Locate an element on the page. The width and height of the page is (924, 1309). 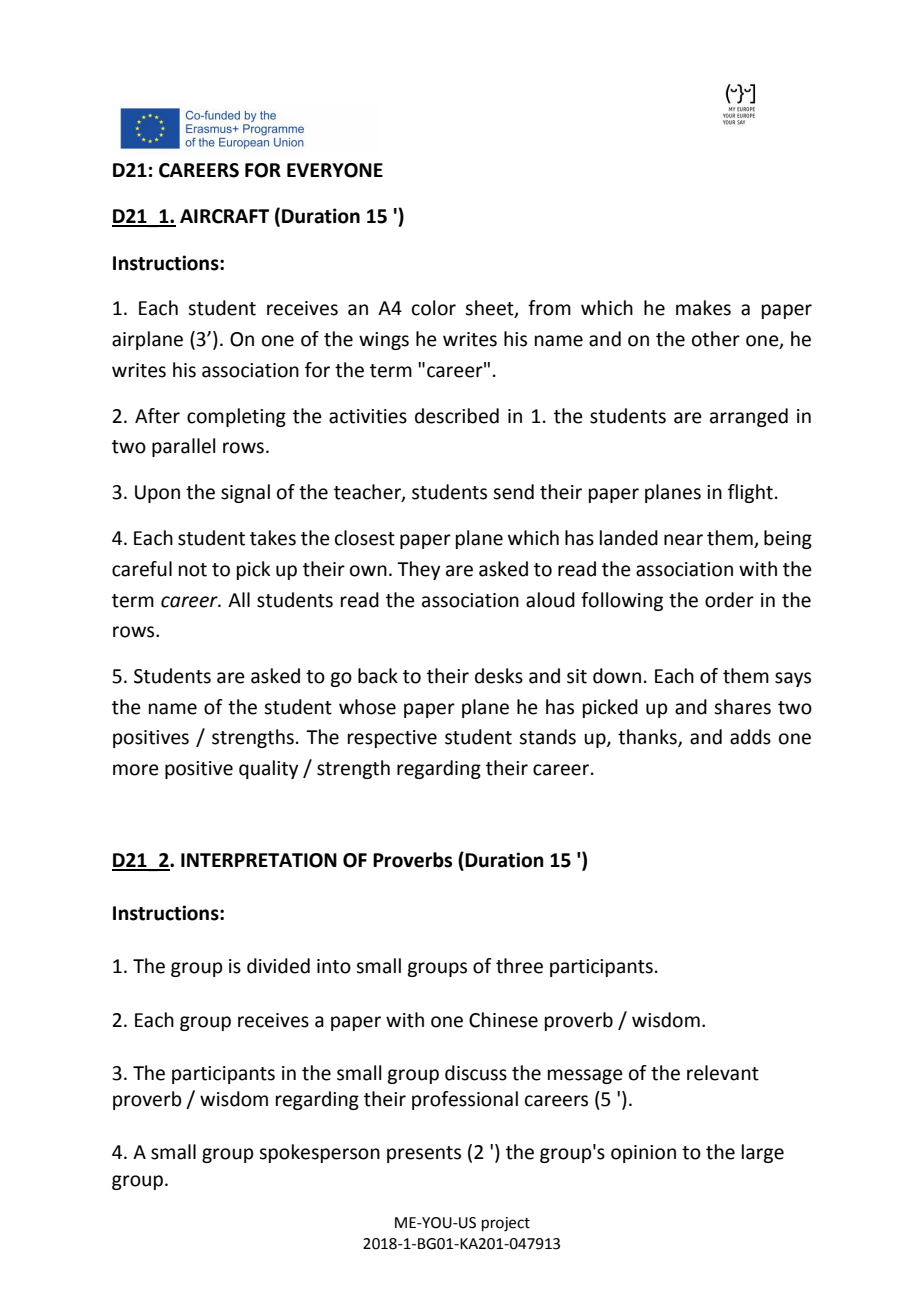
desks is located at coordinates (499, 676).
